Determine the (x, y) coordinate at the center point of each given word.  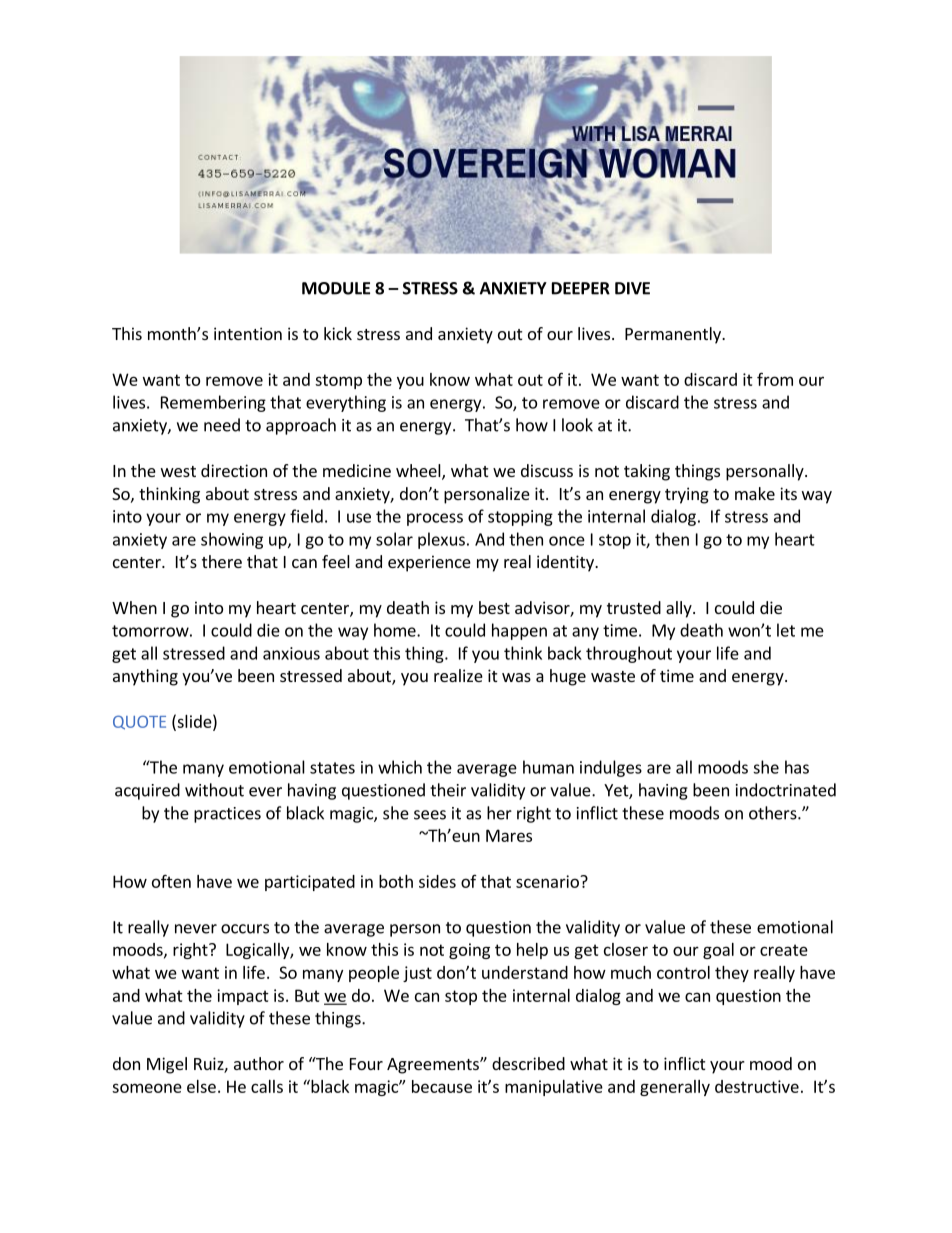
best (494, 607)
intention (248, 333)
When (134, 607)
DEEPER (581, 288)
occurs (245, 929)
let (786, 630)
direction (234, 470)
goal (718, 951)
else (201, 1086)
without (214, 790)
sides (437, 881)
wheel (419, 472)
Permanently (674, 335)
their (448, 790)
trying (687, 495)
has (797, 767)
